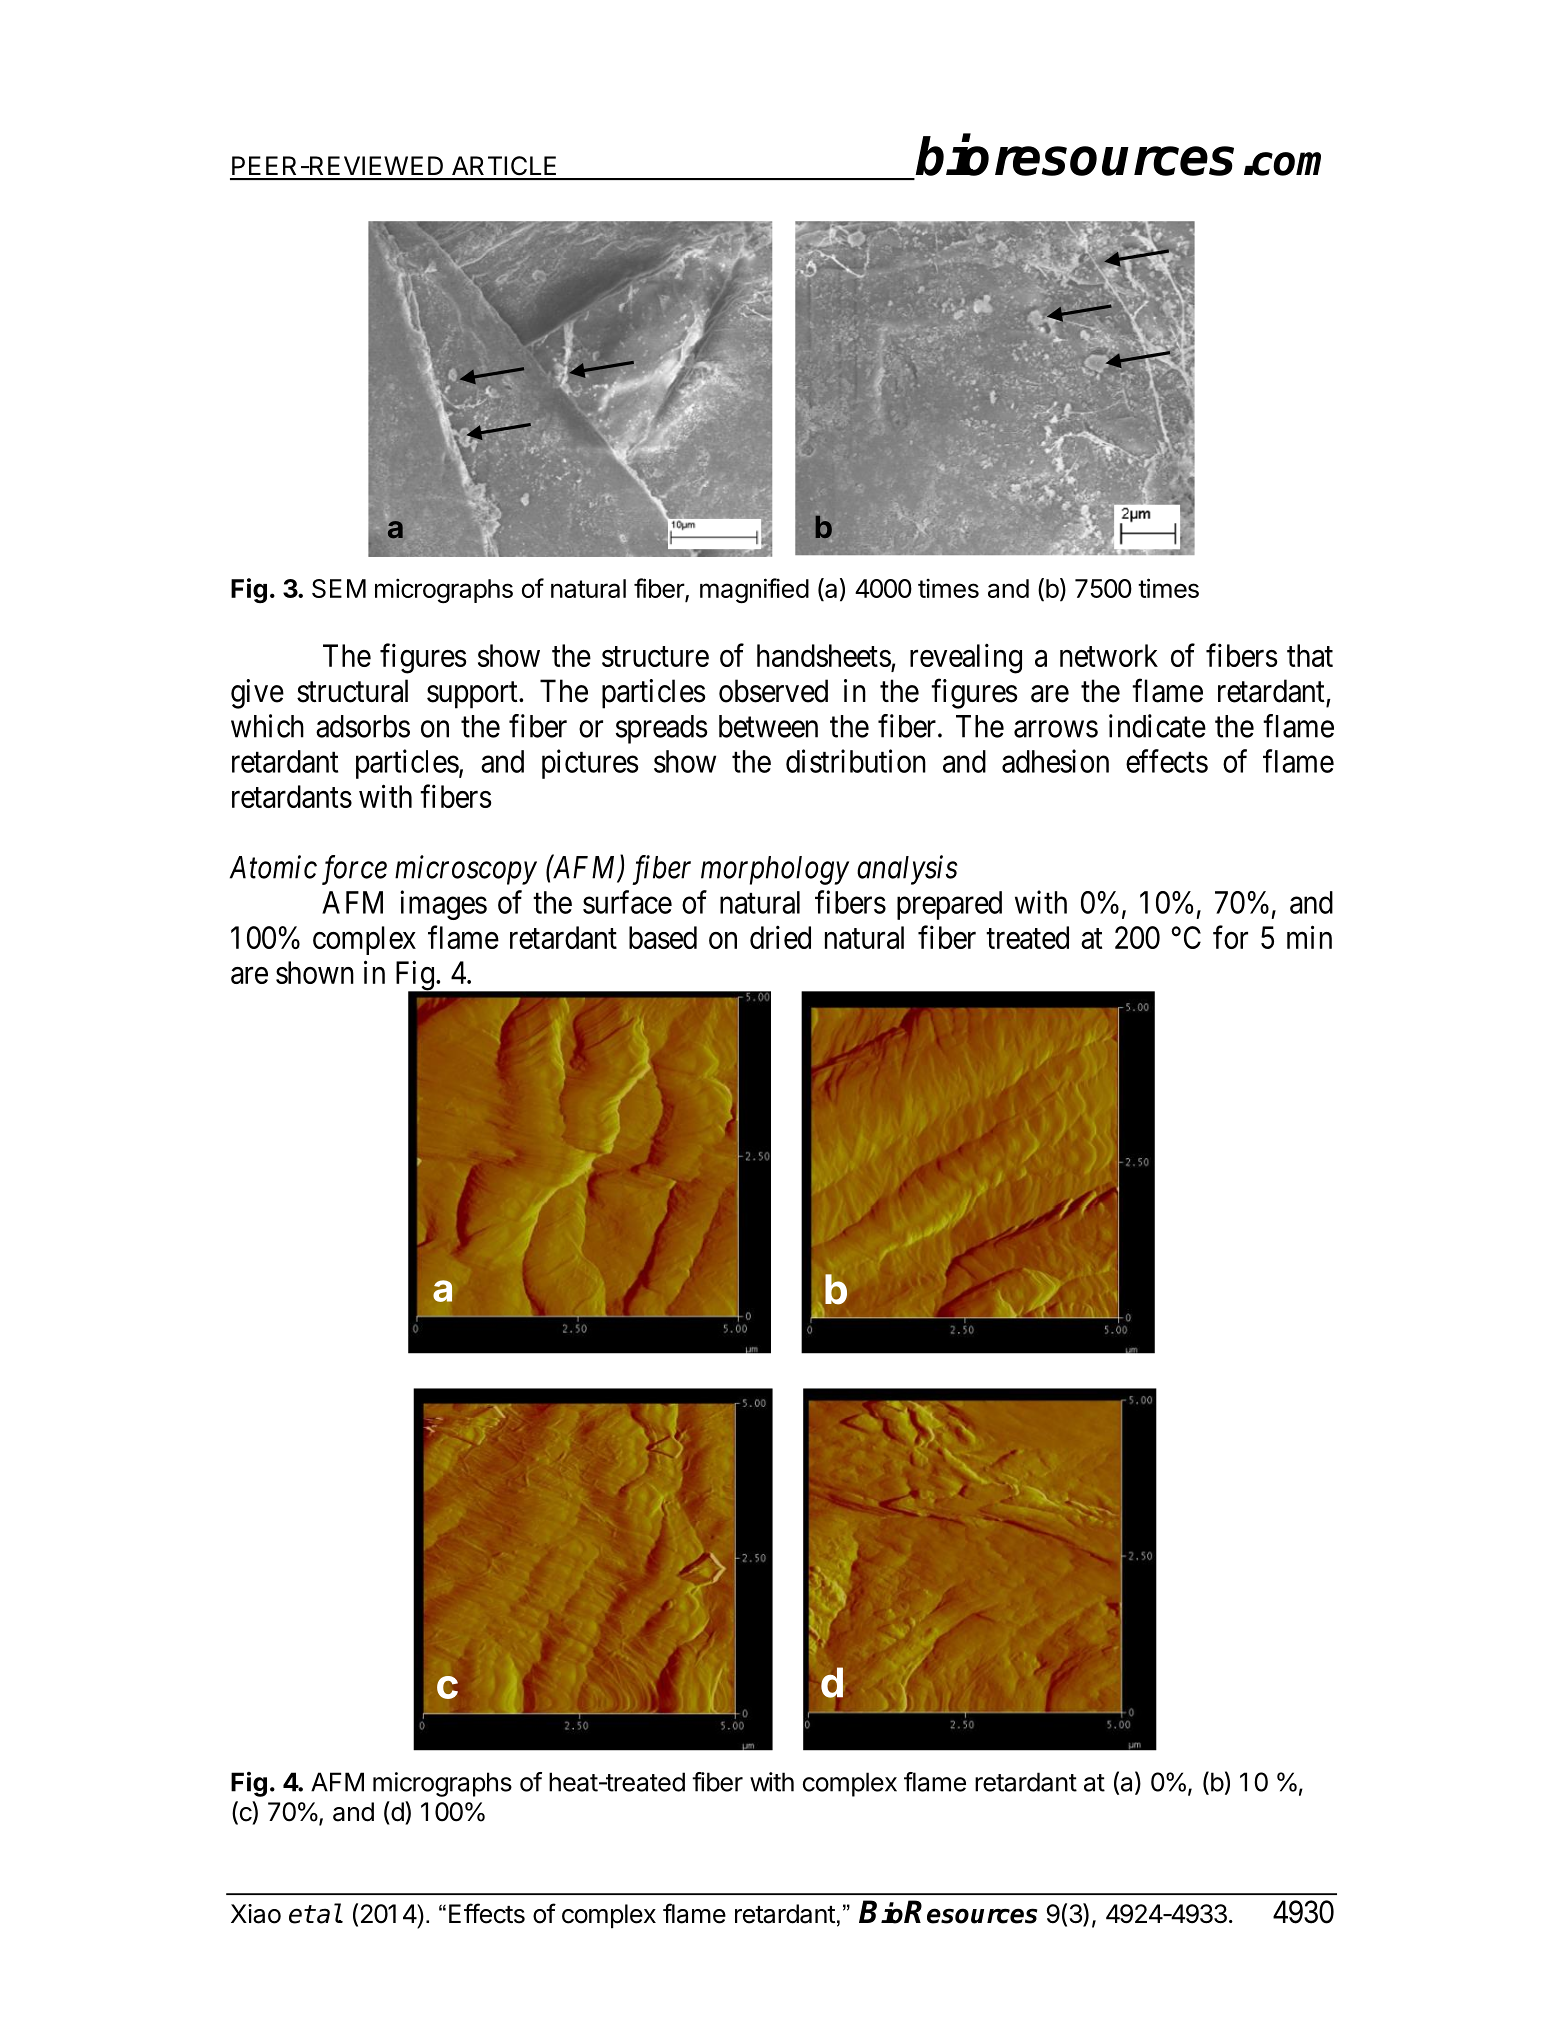  I want to click on dried, so click(780, 937).
